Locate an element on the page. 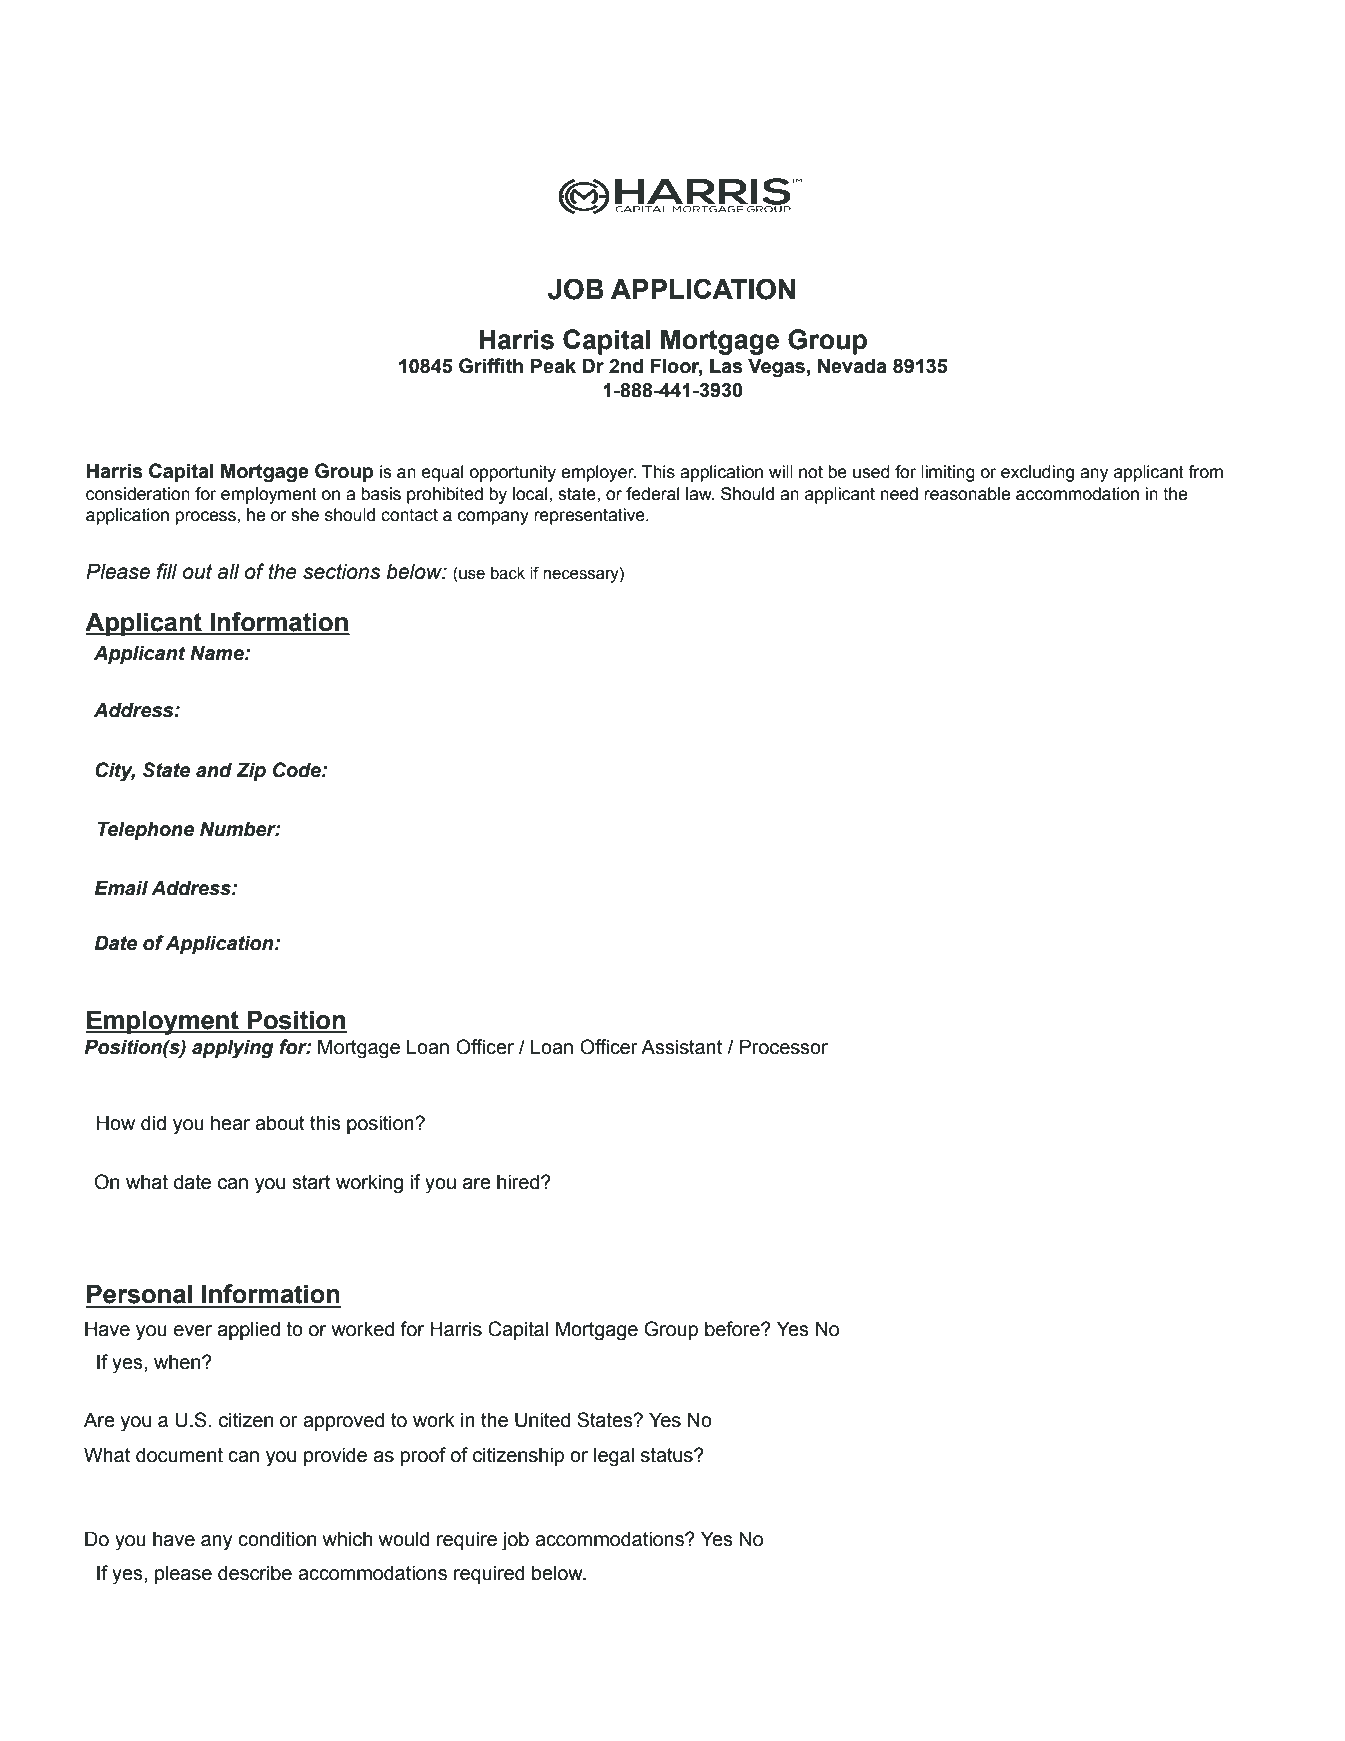 The width and height of the image is (1345, 1741). before is located at coordinates (733, 1329).
